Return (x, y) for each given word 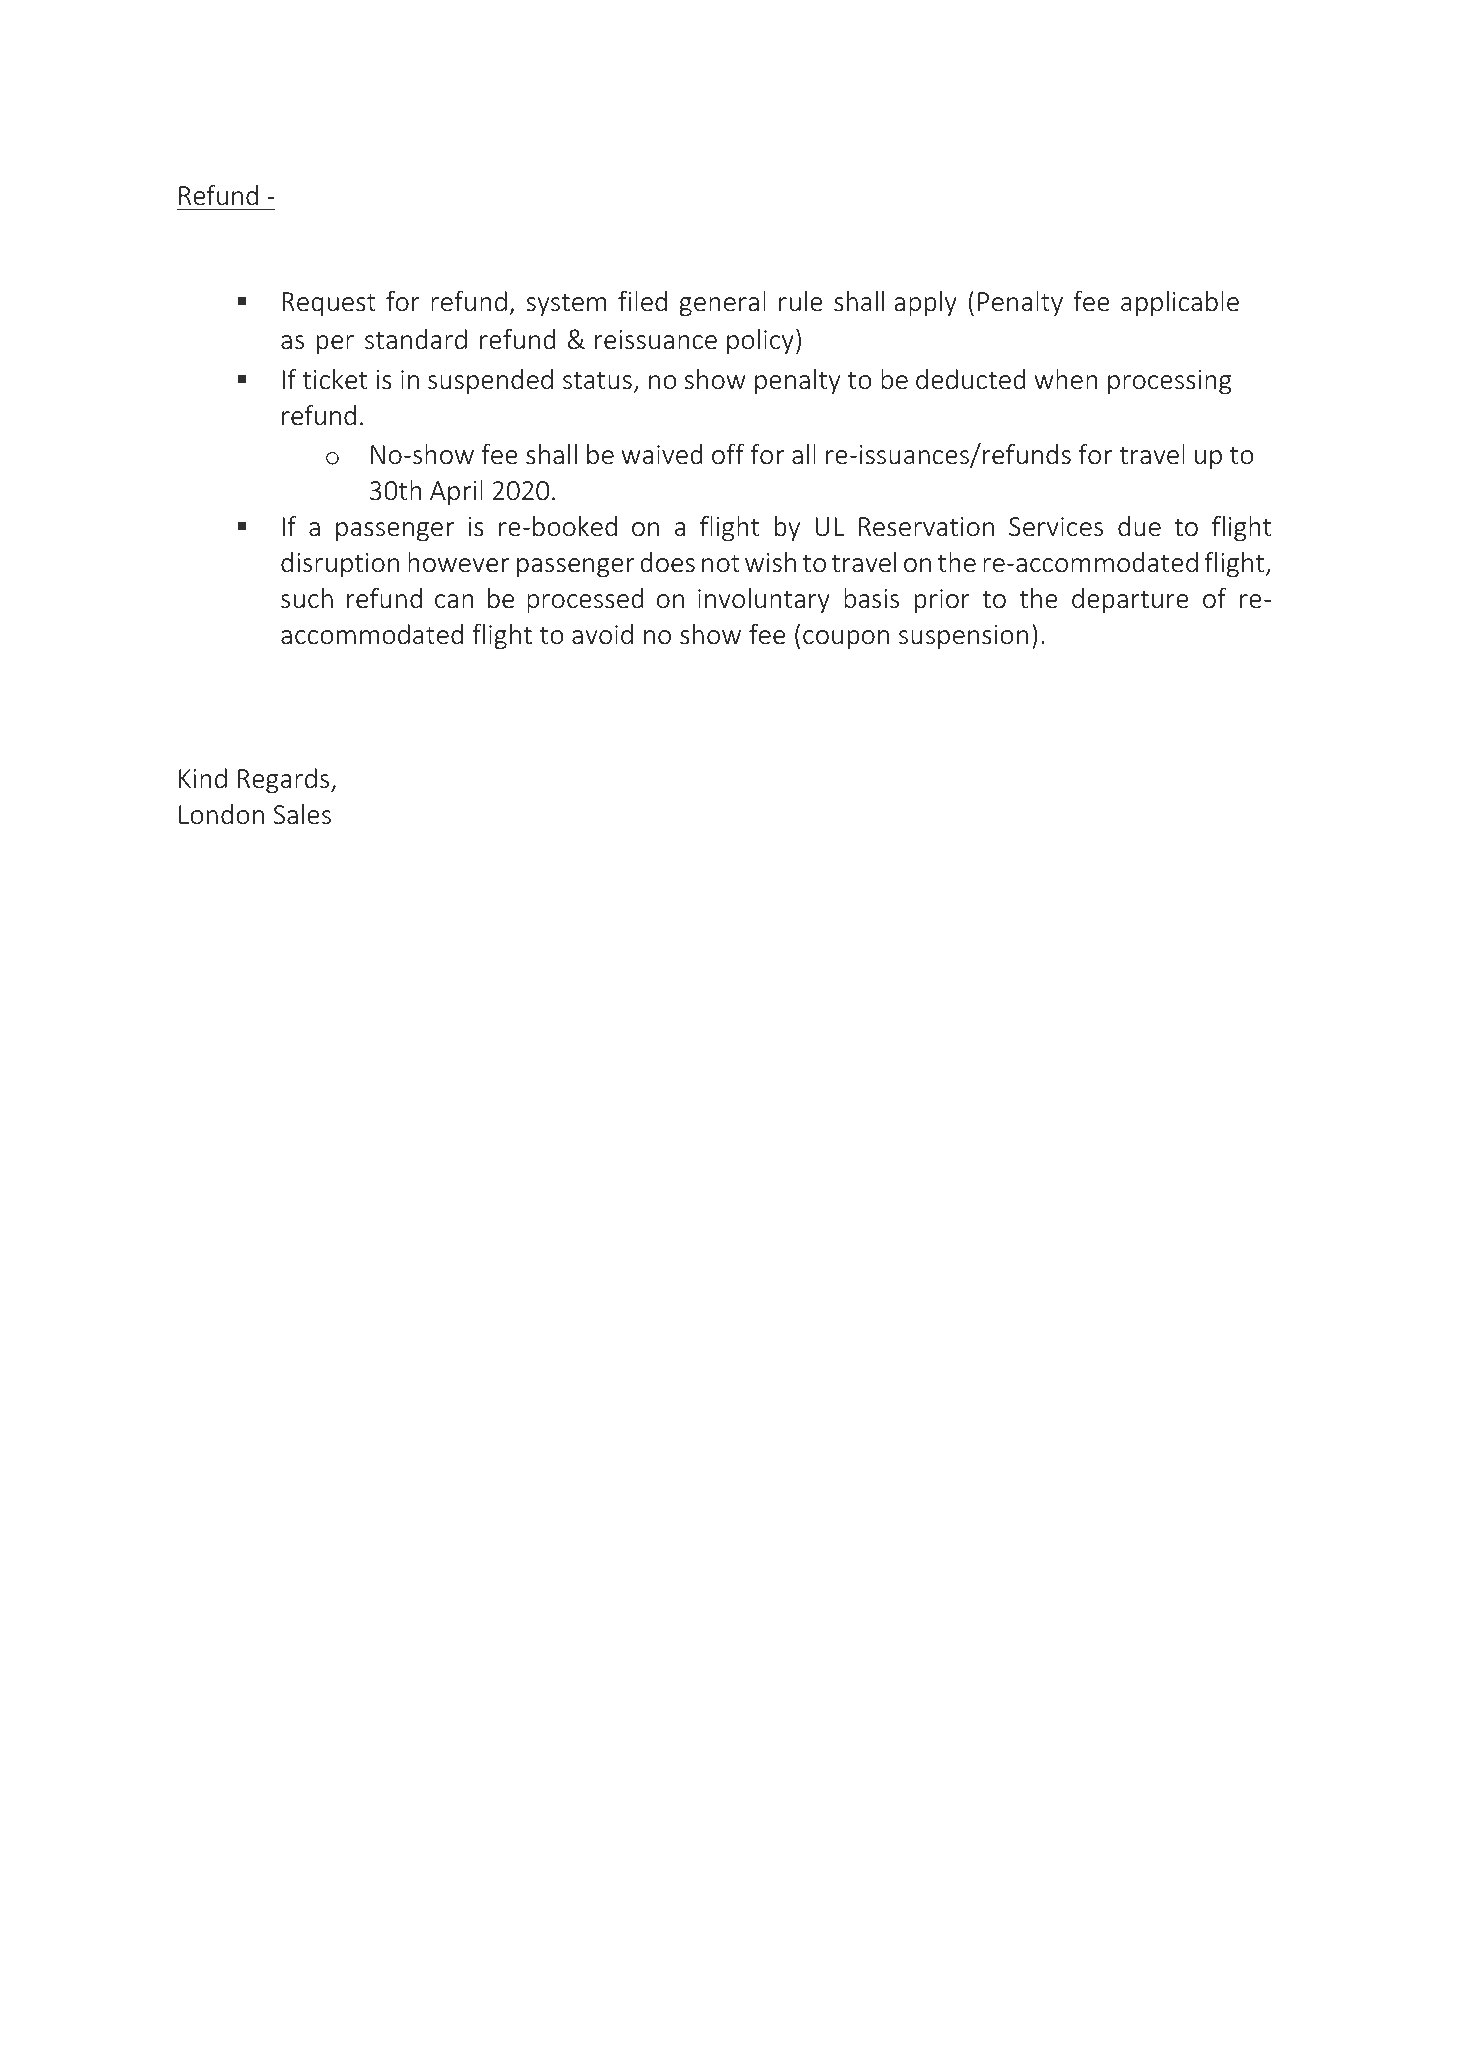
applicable (1180, 304)
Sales (302, 814)
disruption (340, 565)
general (722, 304)
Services (1056, 527)
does (667, 562)
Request (329, 304)
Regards (285, 781)
